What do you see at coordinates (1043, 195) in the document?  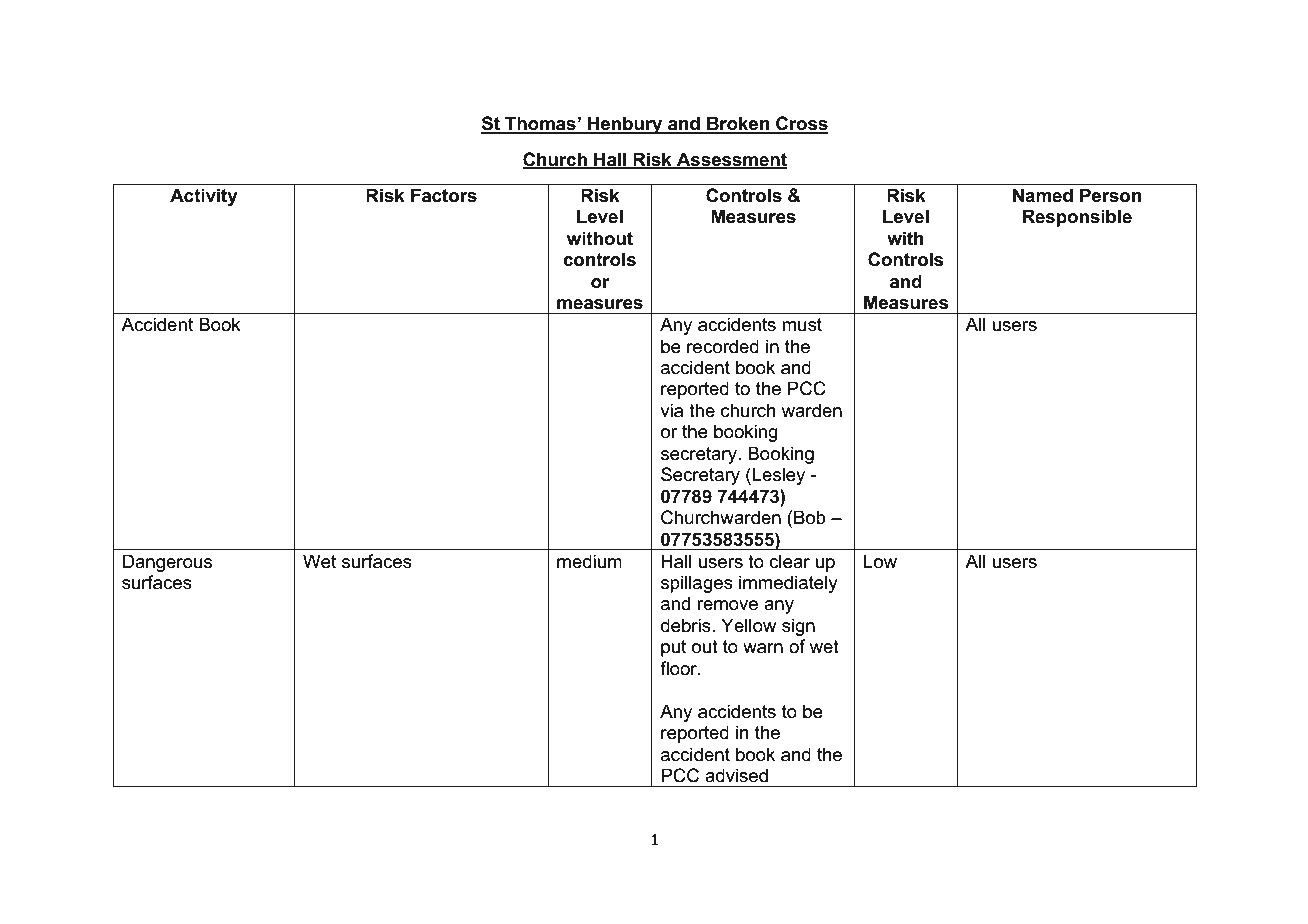 I see `Named` at bounding box center [1043, 195].
